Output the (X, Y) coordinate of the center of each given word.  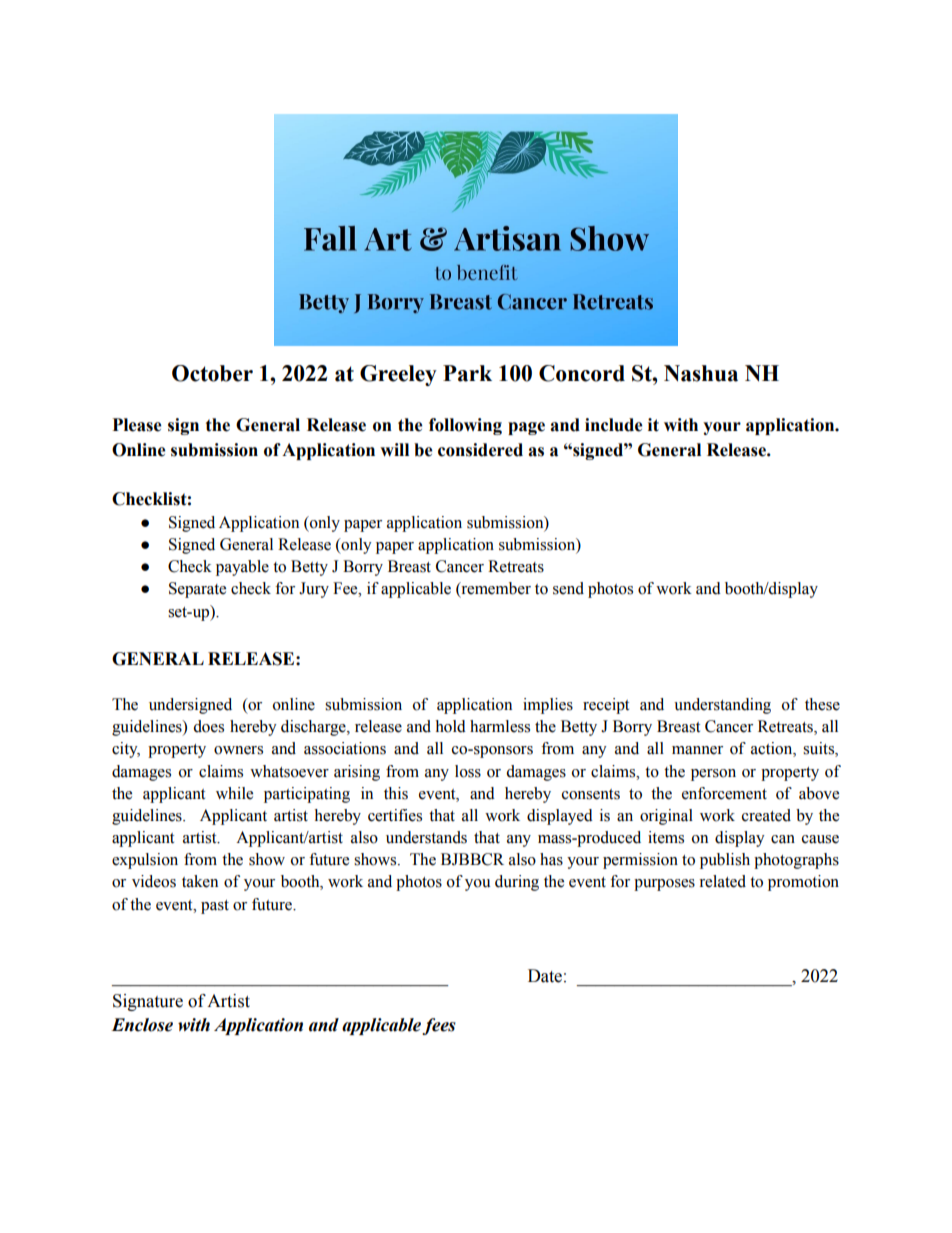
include (614, 425)
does (208, 726)
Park (467, 373)
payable (242, 568)
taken (200, 881)
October (212, 373)
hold (450, 726)
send (568, 588)
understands (426, 837)
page (526, 428)
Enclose (142, 1025)
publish (725, 861)
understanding (722, 706)
